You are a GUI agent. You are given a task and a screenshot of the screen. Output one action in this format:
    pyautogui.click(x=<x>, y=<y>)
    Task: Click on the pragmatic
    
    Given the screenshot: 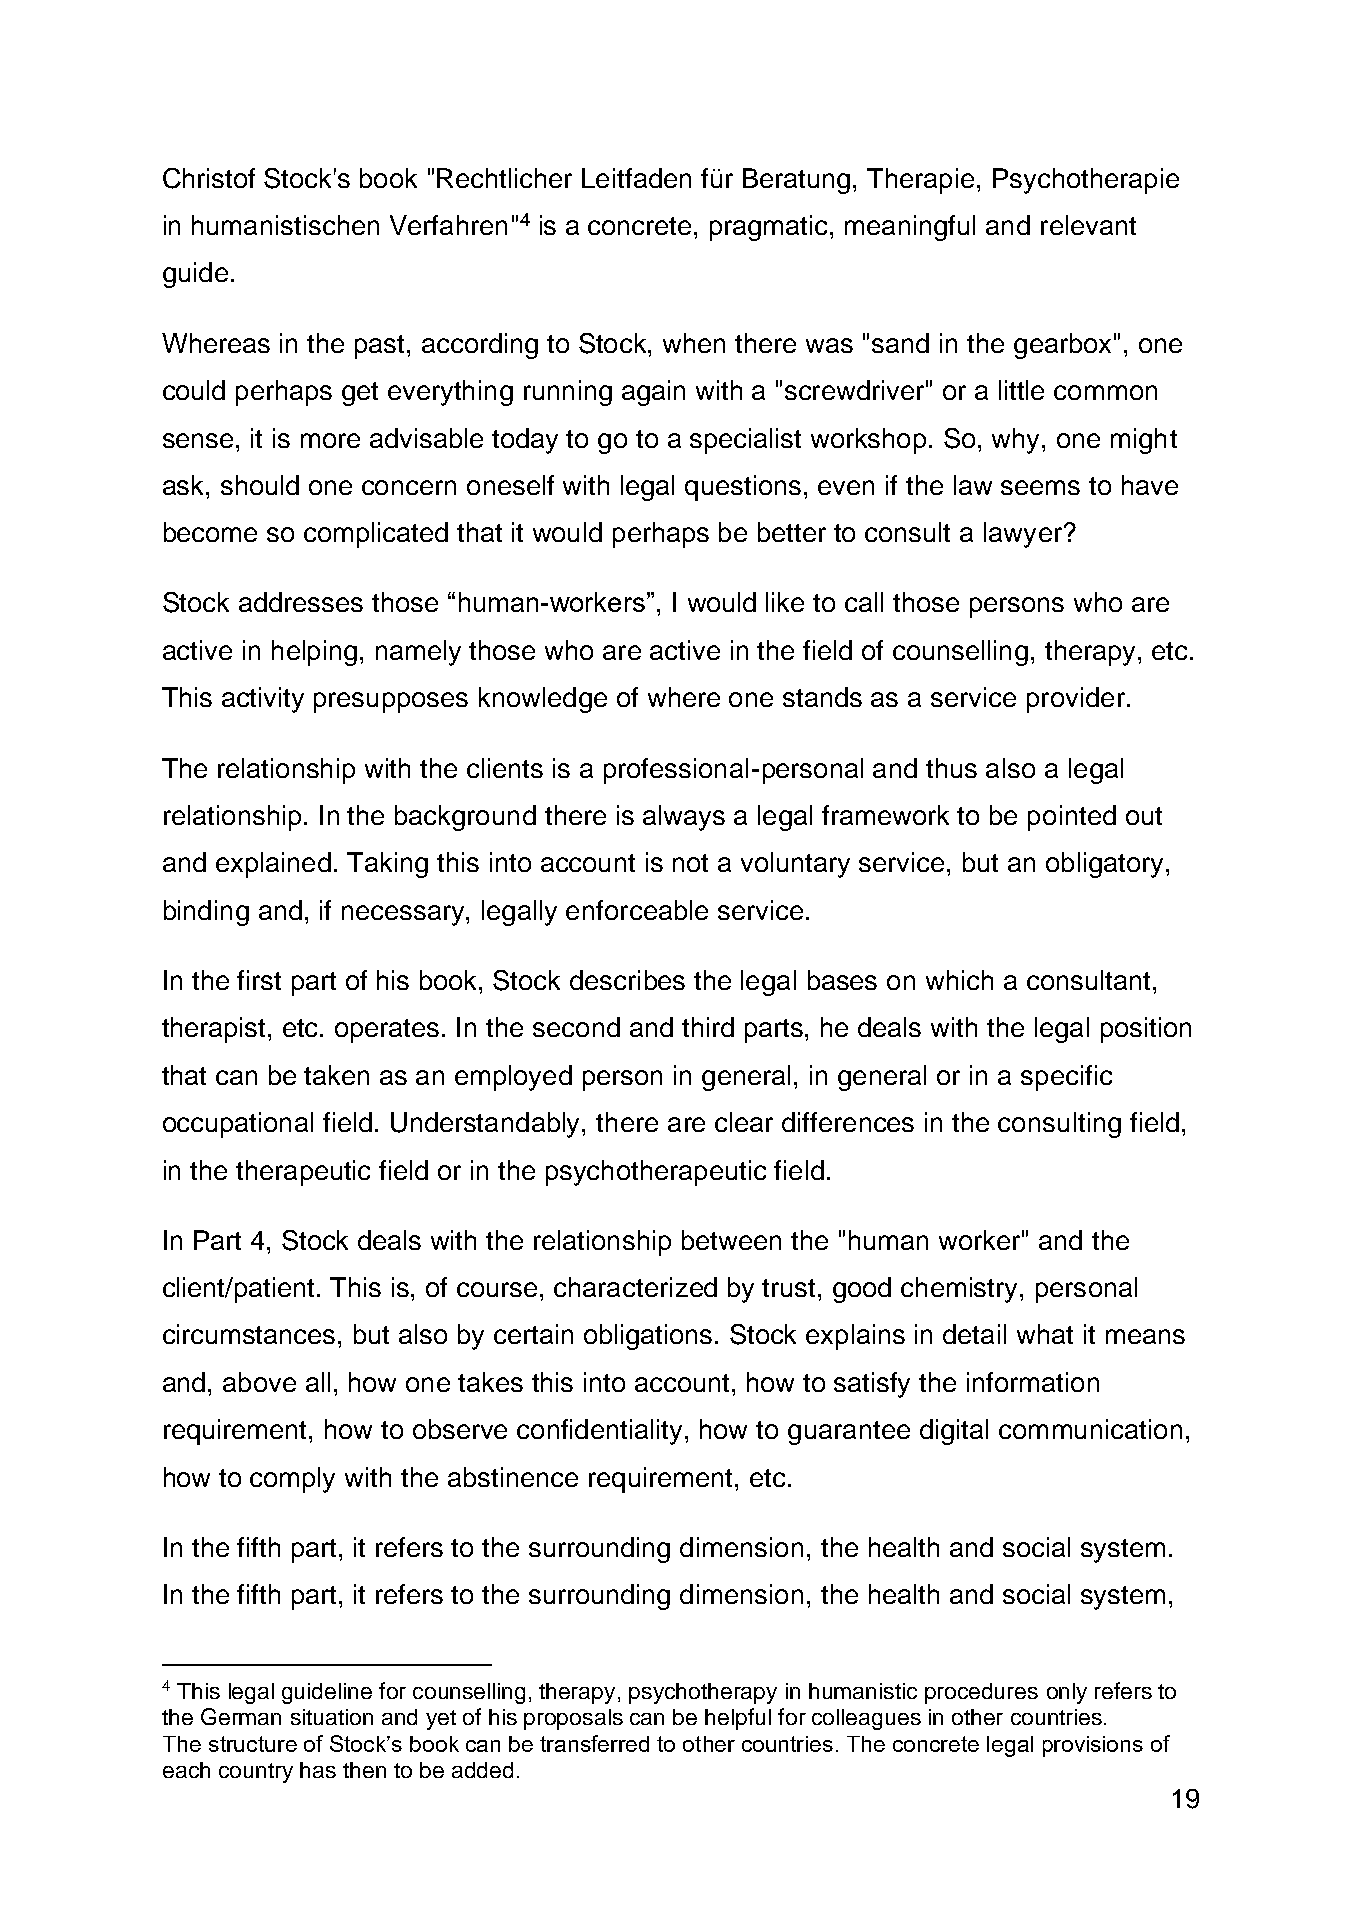 What is the action you would take?
    pyautogui.click(x=770, y=228)
